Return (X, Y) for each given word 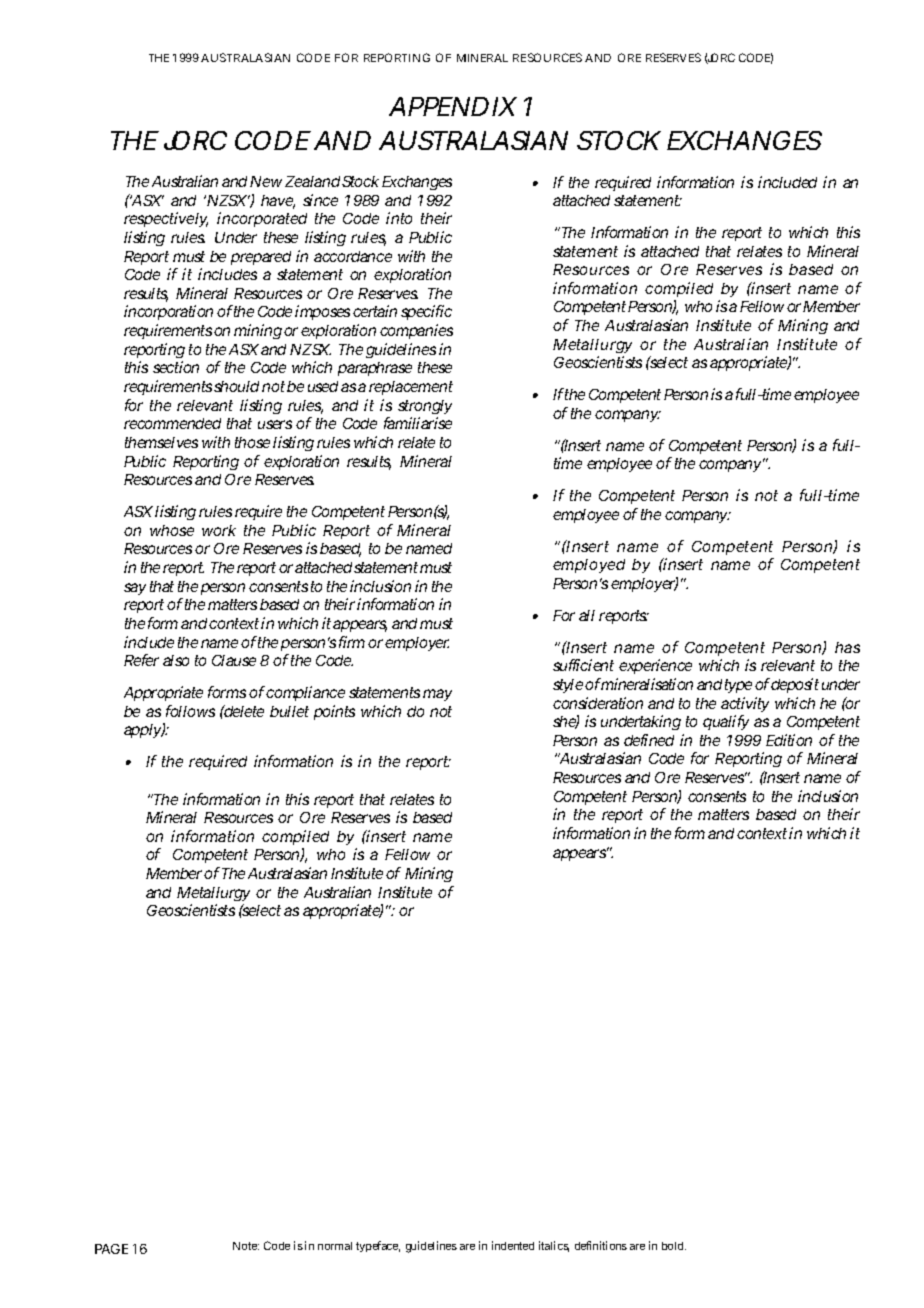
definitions (601, 1245)
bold (672, 1246)
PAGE (111, 1249)
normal (335, 1246)
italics (554, 1246)
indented (513, 1245)
